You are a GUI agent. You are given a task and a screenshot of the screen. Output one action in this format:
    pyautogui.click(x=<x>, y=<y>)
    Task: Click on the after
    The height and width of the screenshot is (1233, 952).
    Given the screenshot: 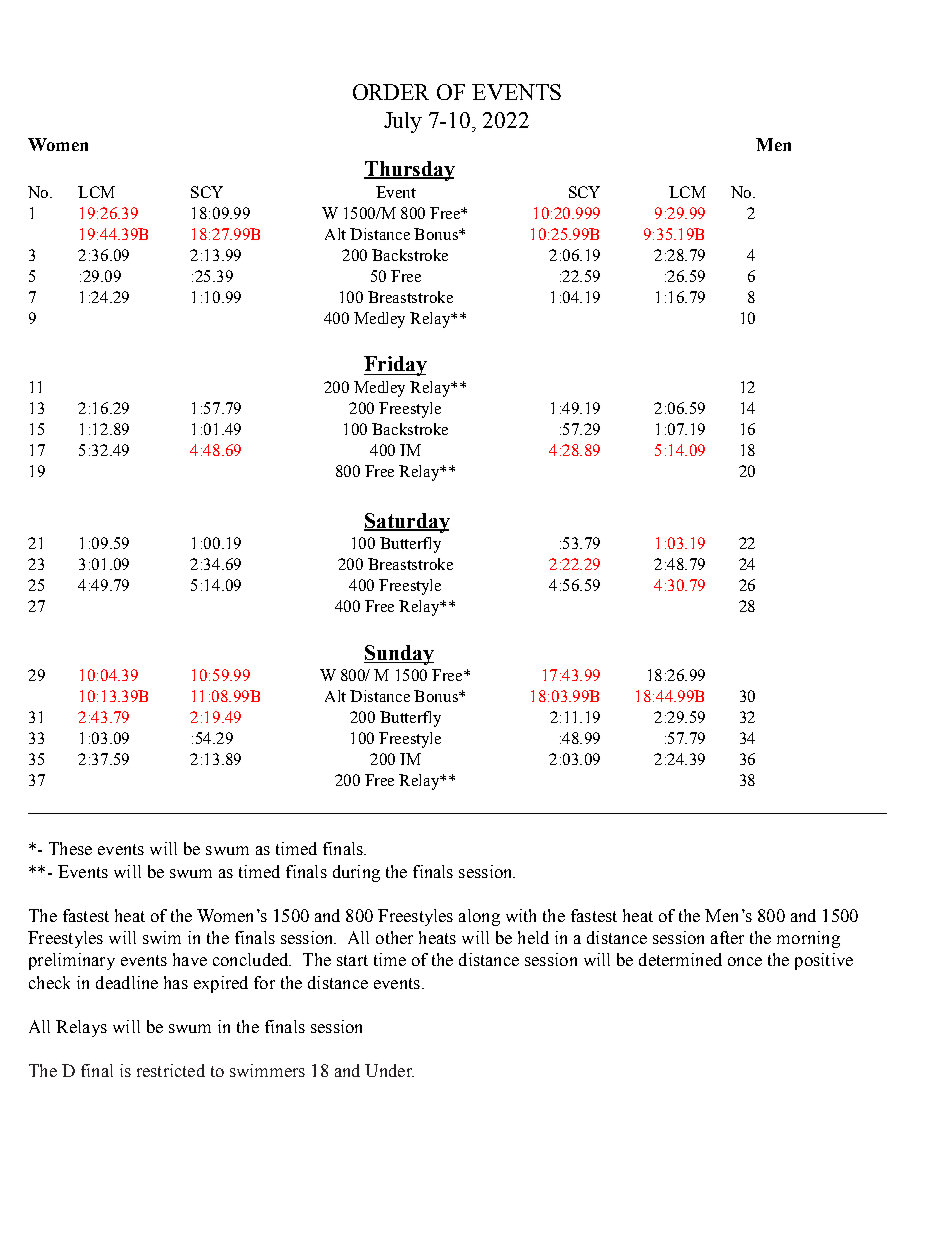 What is the action you would take?
    pyautogui.click(x=727, y=937)
